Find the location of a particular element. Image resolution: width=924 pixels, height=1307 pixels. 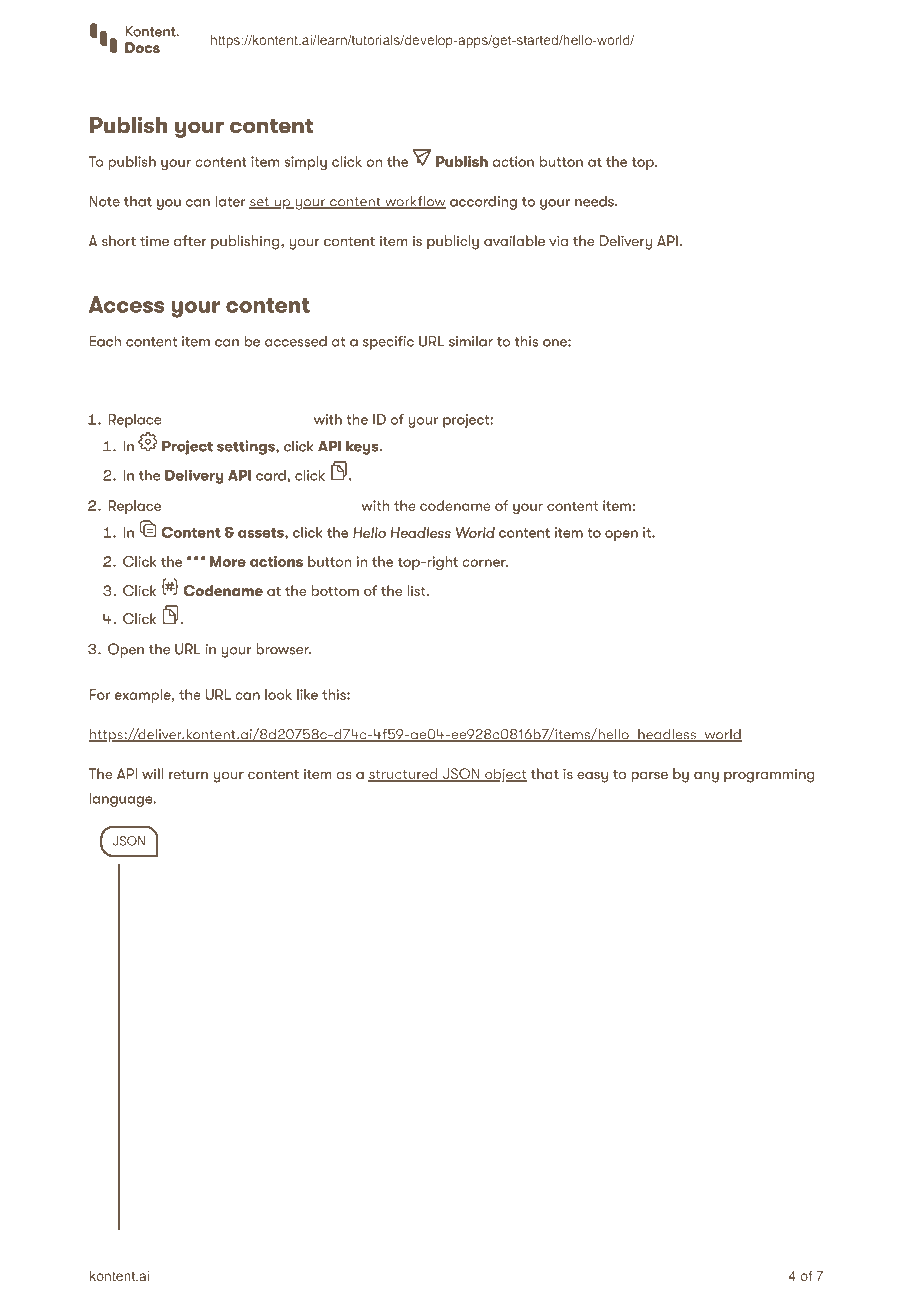

any is located at coordinates (706, 777).
